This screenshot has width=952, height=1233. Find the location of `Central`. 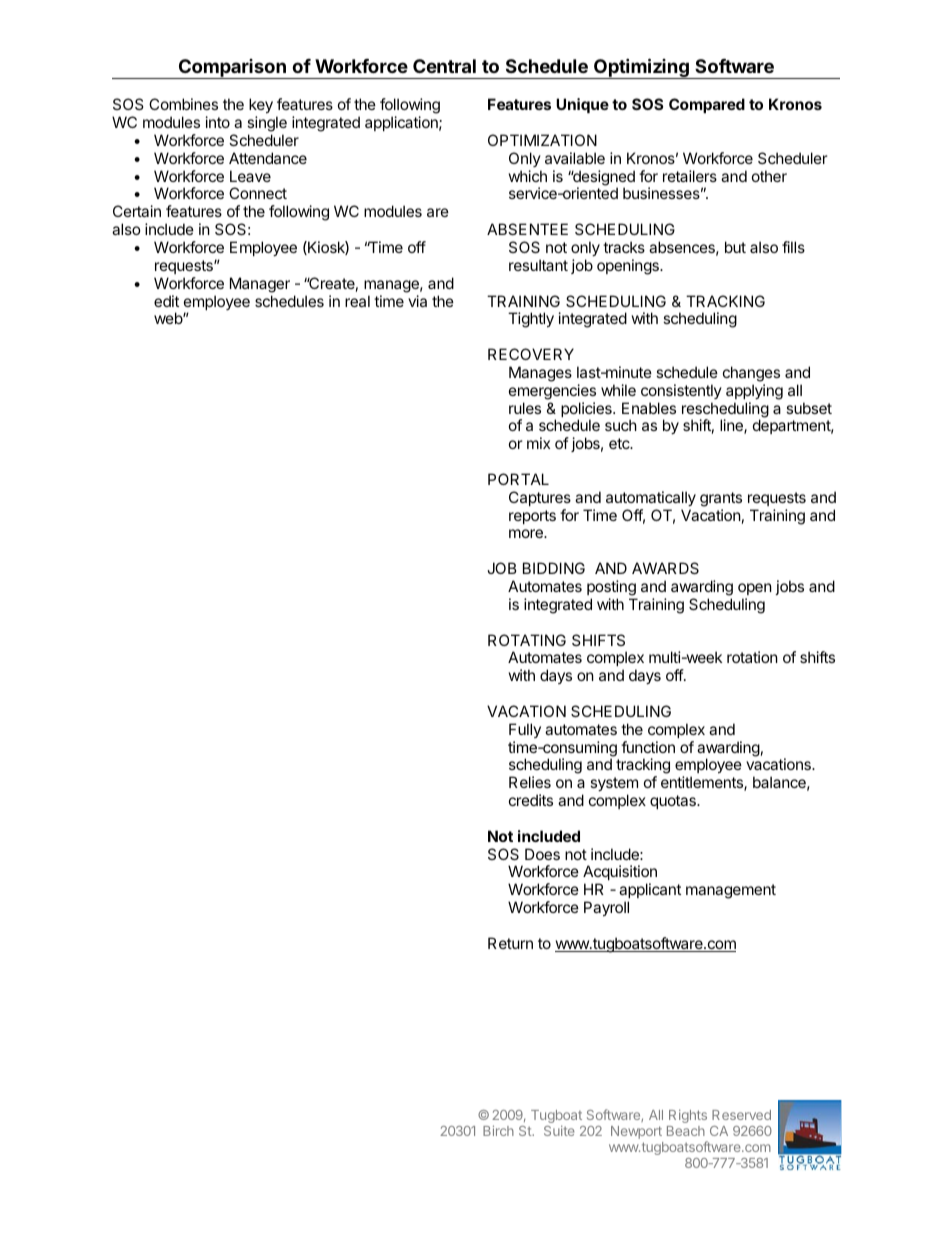

Central is located at coordinates (444, 66).
